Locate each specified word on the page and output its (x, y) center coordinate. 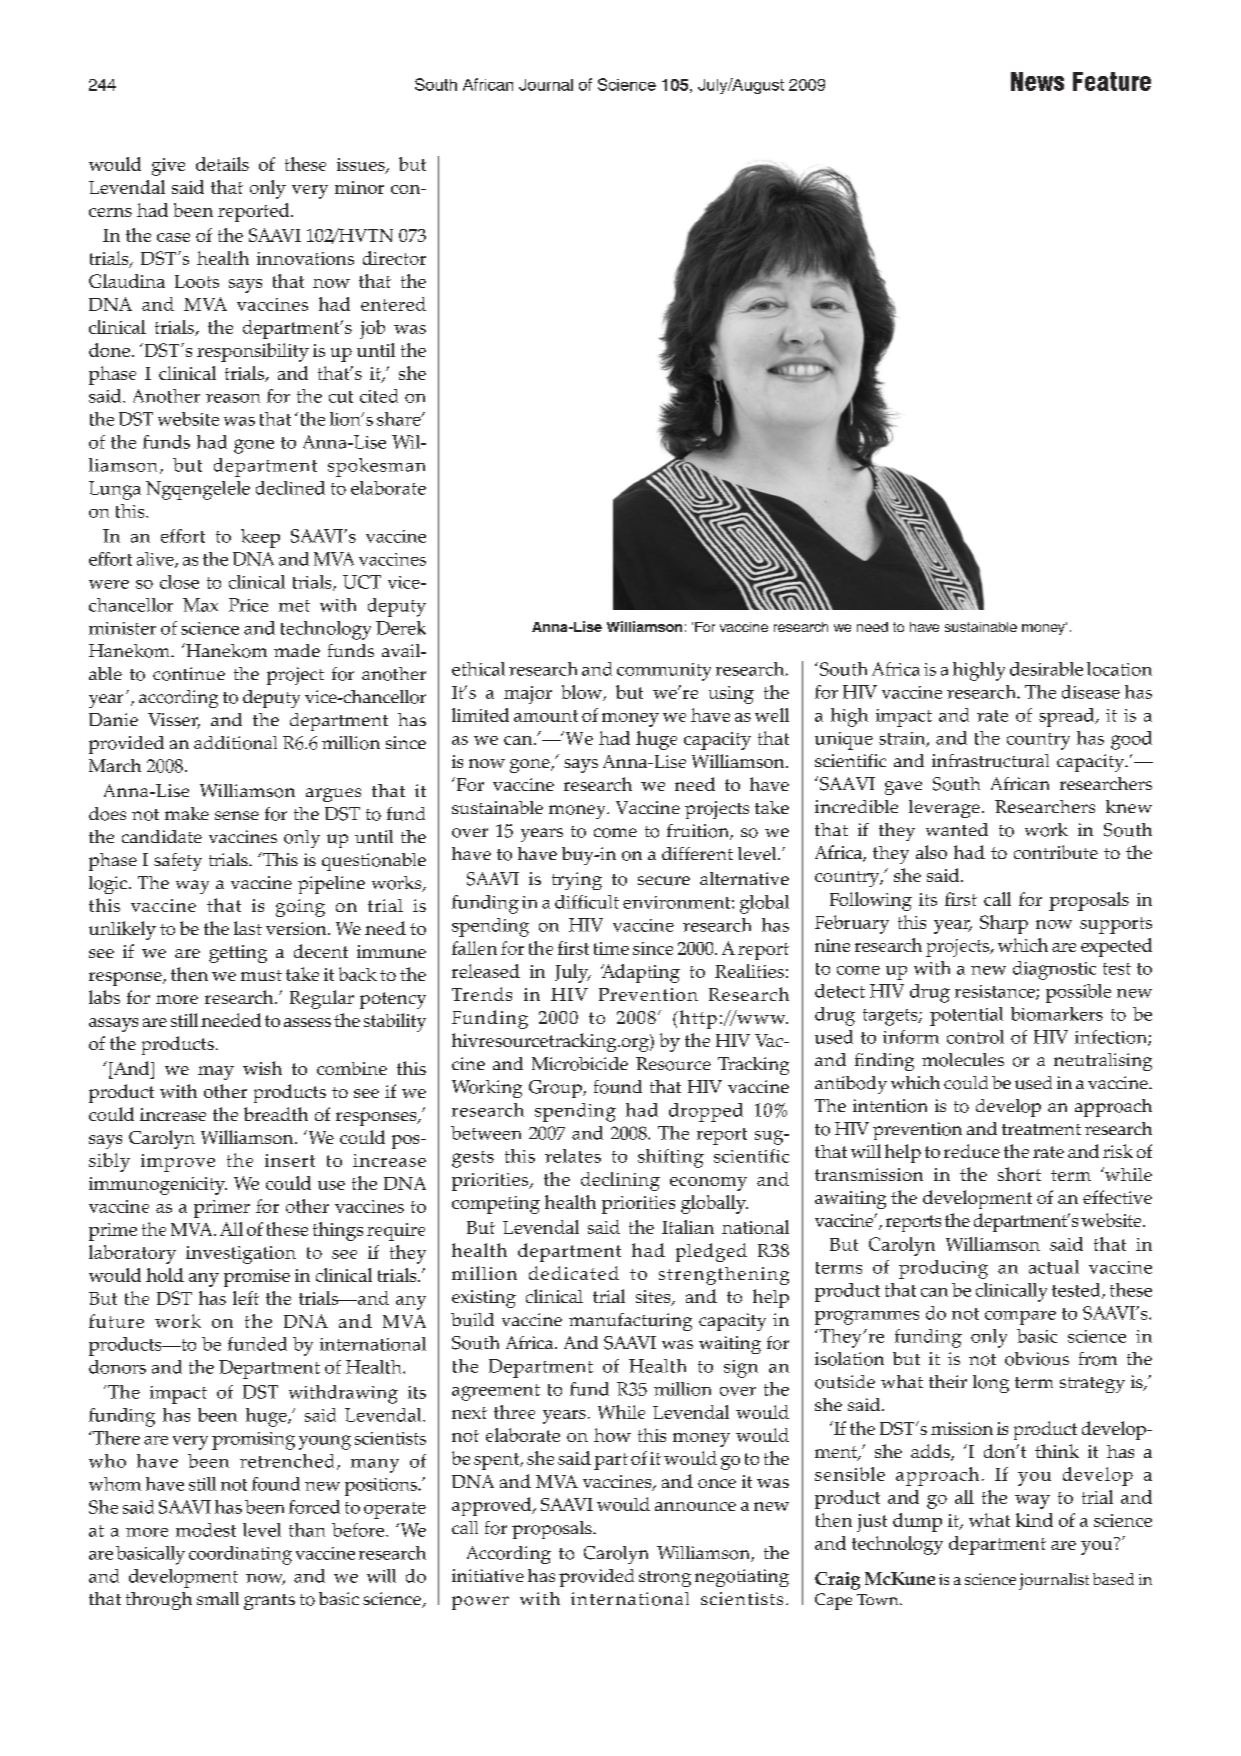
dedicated (574, 1273)
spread (1068, 717)
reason (233, 398)
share (400, 419)
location (1119, 669)
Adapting (640, 973)
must (261, 975)
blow (583, 693)
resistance (996, 992)
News (1037, 81)
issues (362, 166)
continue (189, 674)
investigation (241, 1255)
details (222, 164)
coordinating (240, 1555)
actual (1054, 1267)
